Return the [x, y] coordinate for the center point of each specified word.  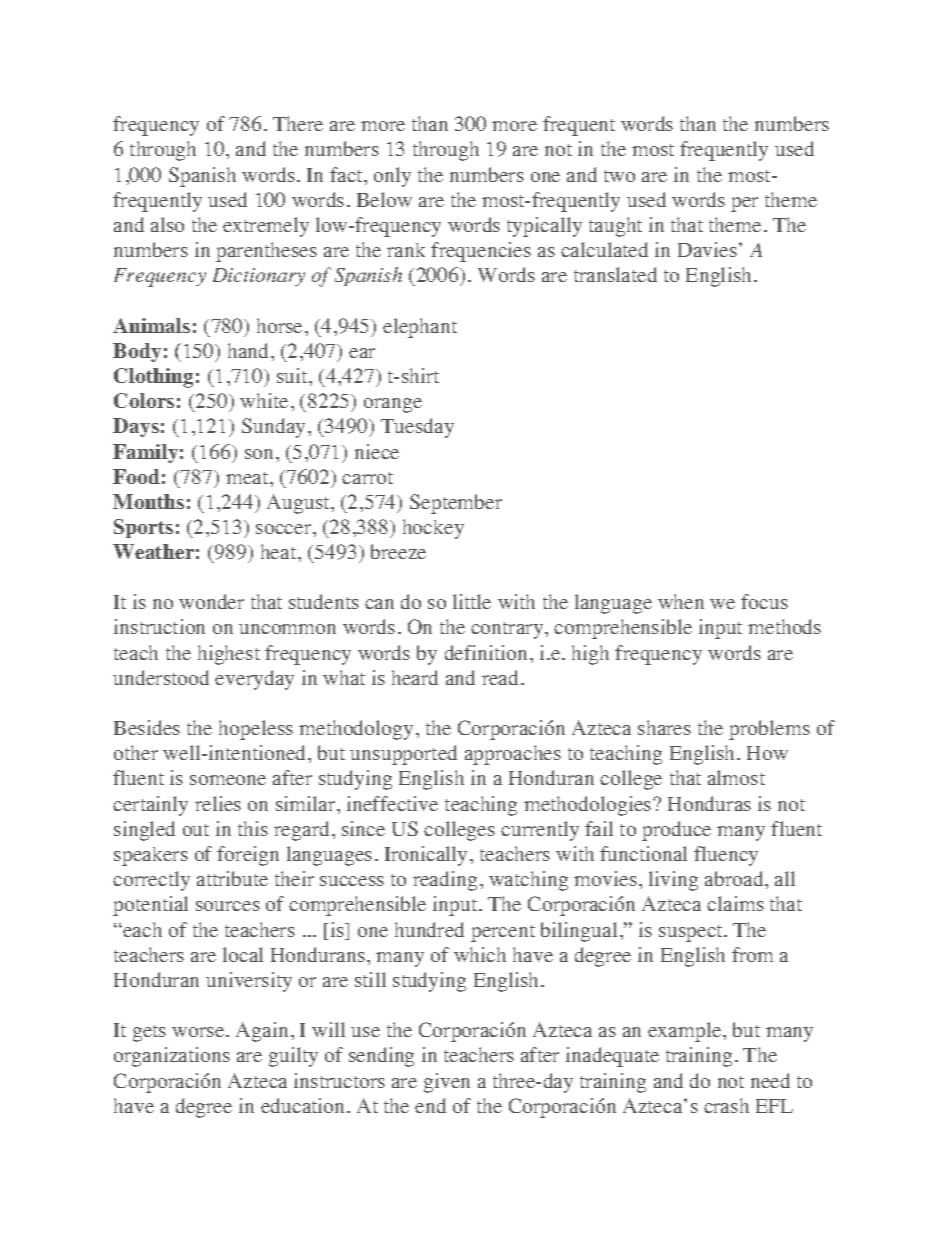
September [456, 504]
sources [228, 906]
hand [250, 350]
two [619, 176]
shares [664, 727]
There [298, 123]
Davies [707, 249]
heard [415, 677]
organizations [172, 1057]
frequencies [481, 252]
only [392, 177]
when [681, 601]
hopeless [256, 730]
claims [735, 903]
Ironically [428, 856]
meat [248, 478]
